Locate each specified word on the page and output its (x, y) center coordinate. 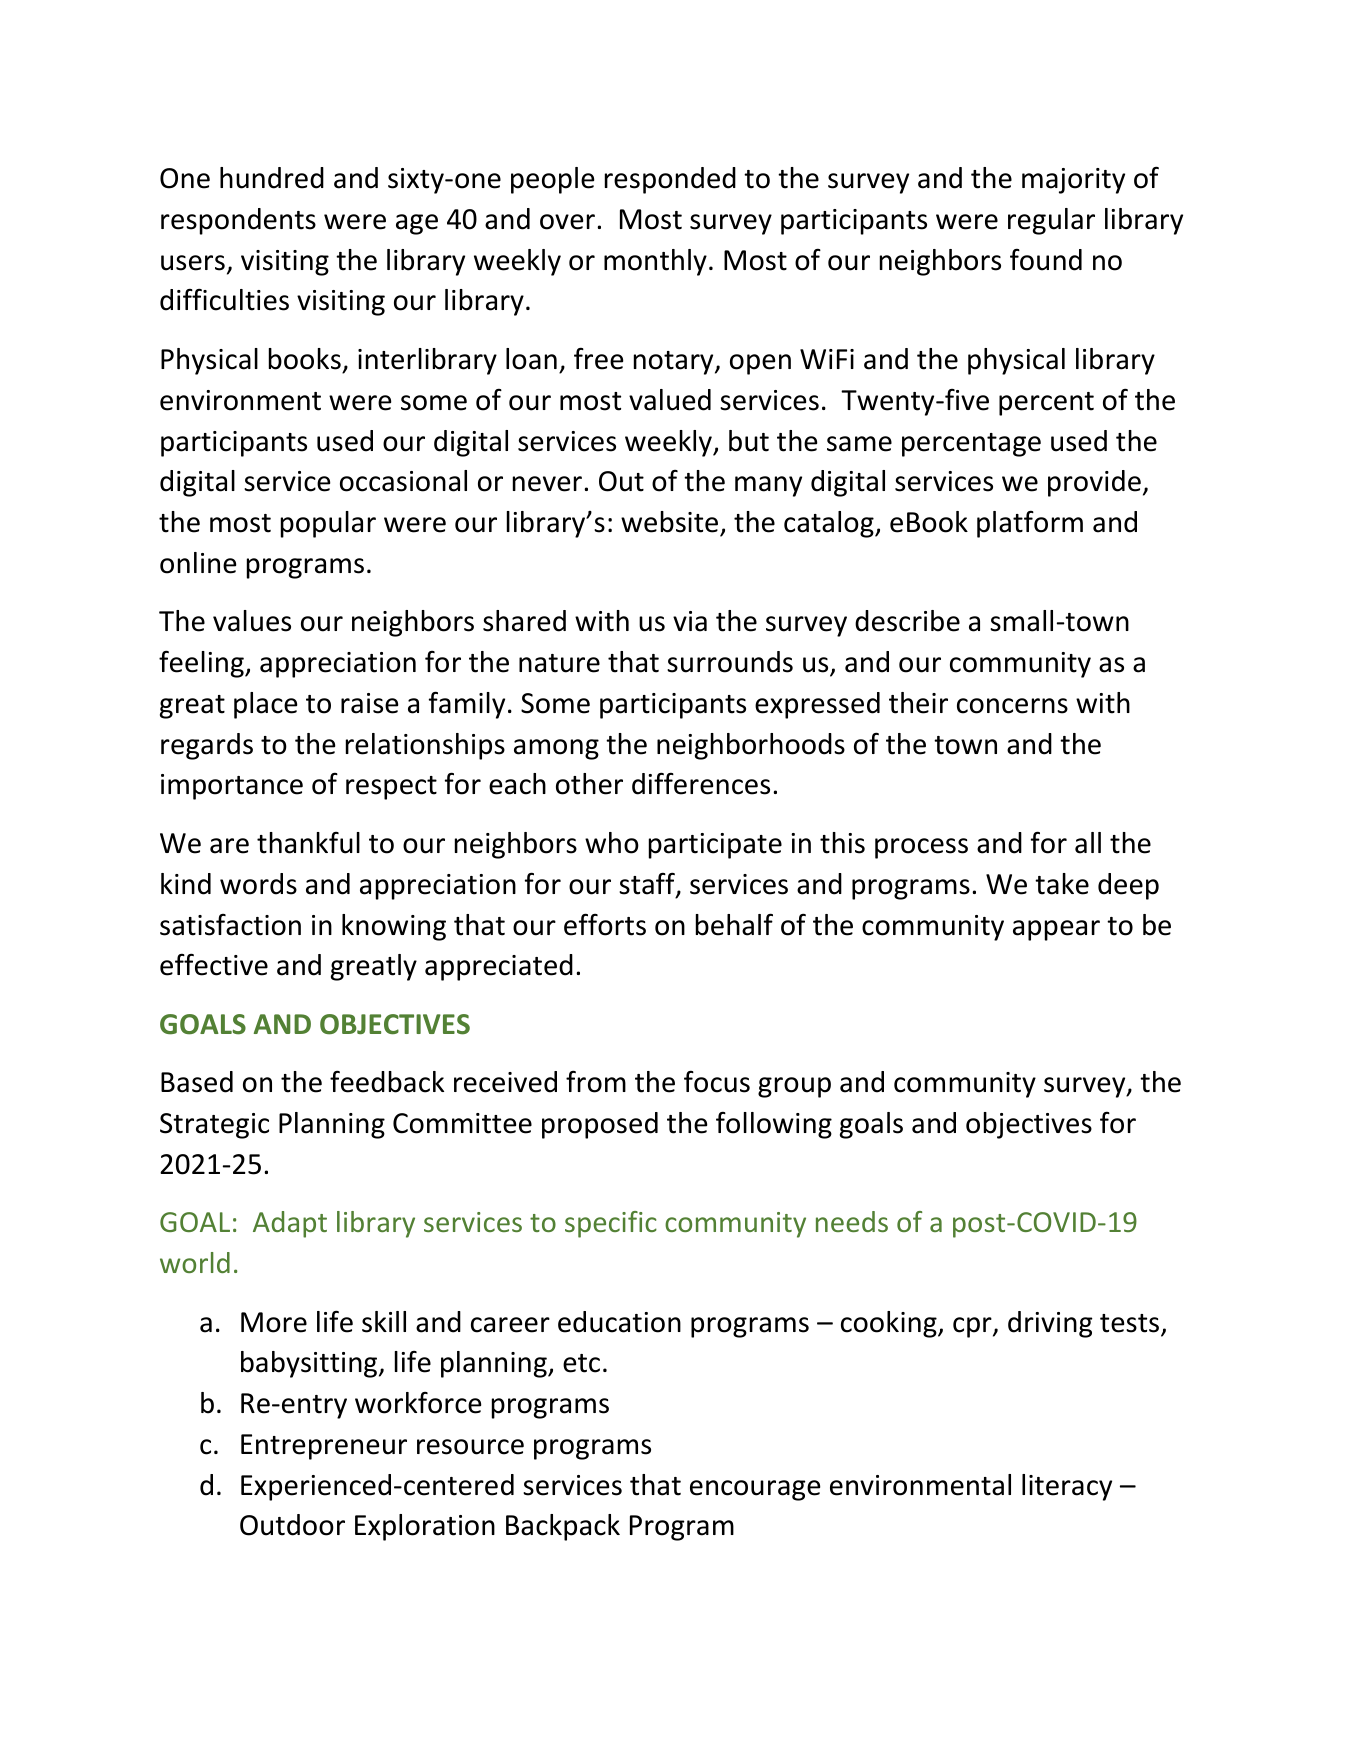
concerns (1012, 706)
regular (1051, 221)
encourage (755, 1490)
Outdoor (292, 1525)
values (252, 621)
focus (717, 1082)
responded (670, 180)
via (690, 621)
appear (1056, 930)
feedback (387, 1081)
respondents (238, 221)
